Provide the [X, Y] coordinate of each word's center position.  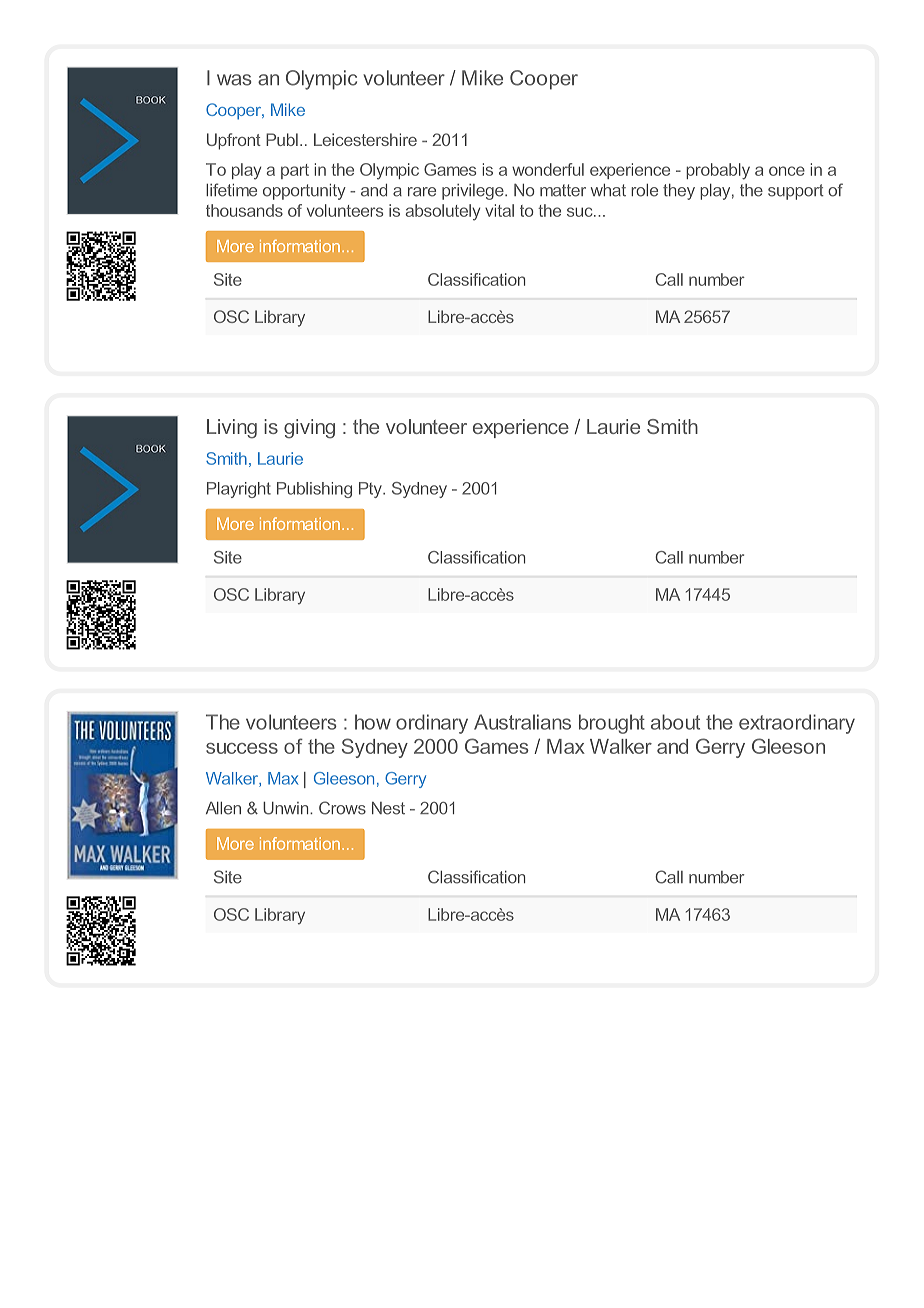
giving [309, 429]
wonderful [548, 169]
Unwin [287, 808]
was [234, 80]
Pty [371, 490]
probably [718, 171]
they [679, 192]
